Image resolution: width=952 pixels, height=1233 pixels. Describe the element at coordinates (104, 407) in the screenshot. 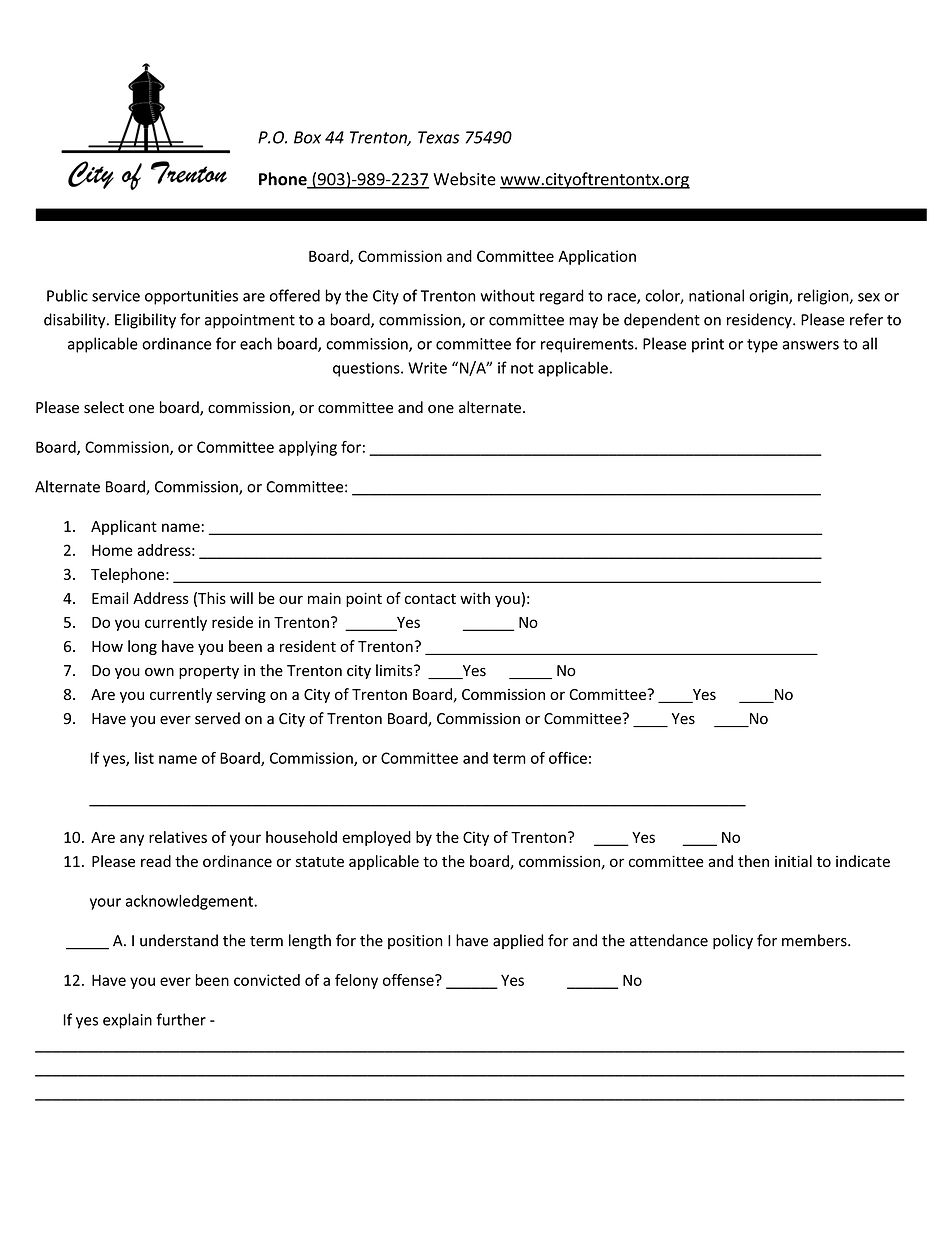

I see `select` at that location.
